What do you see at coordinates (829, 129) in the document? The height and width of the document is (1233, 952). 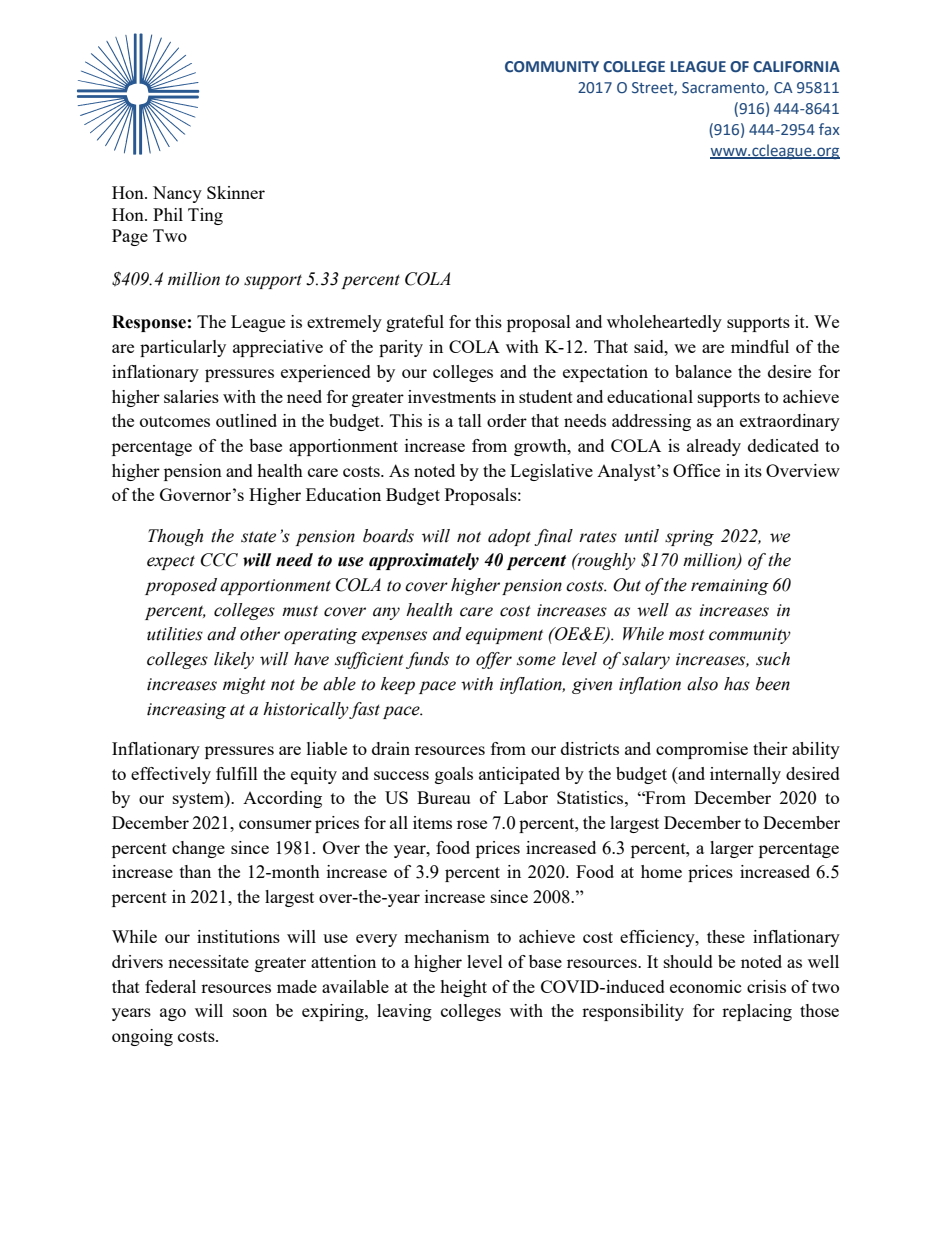 I see `fax` at bounding box center [829, 129].
